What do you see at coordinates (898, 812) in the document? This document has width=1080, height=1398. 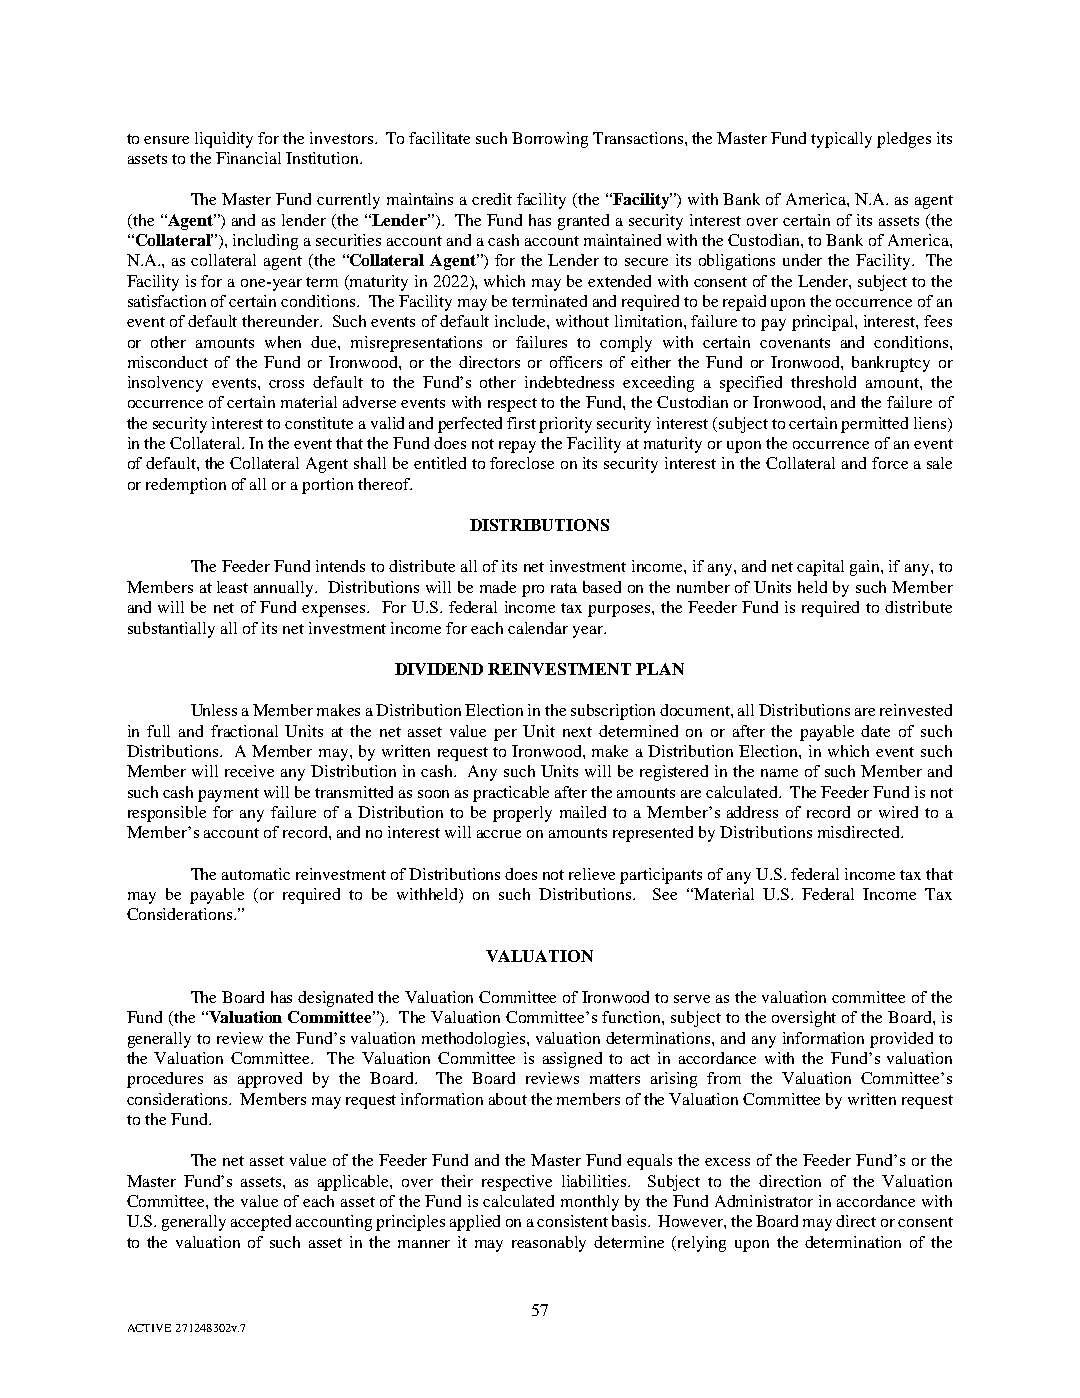 I see `wired` at bounding box center [898, 812].
